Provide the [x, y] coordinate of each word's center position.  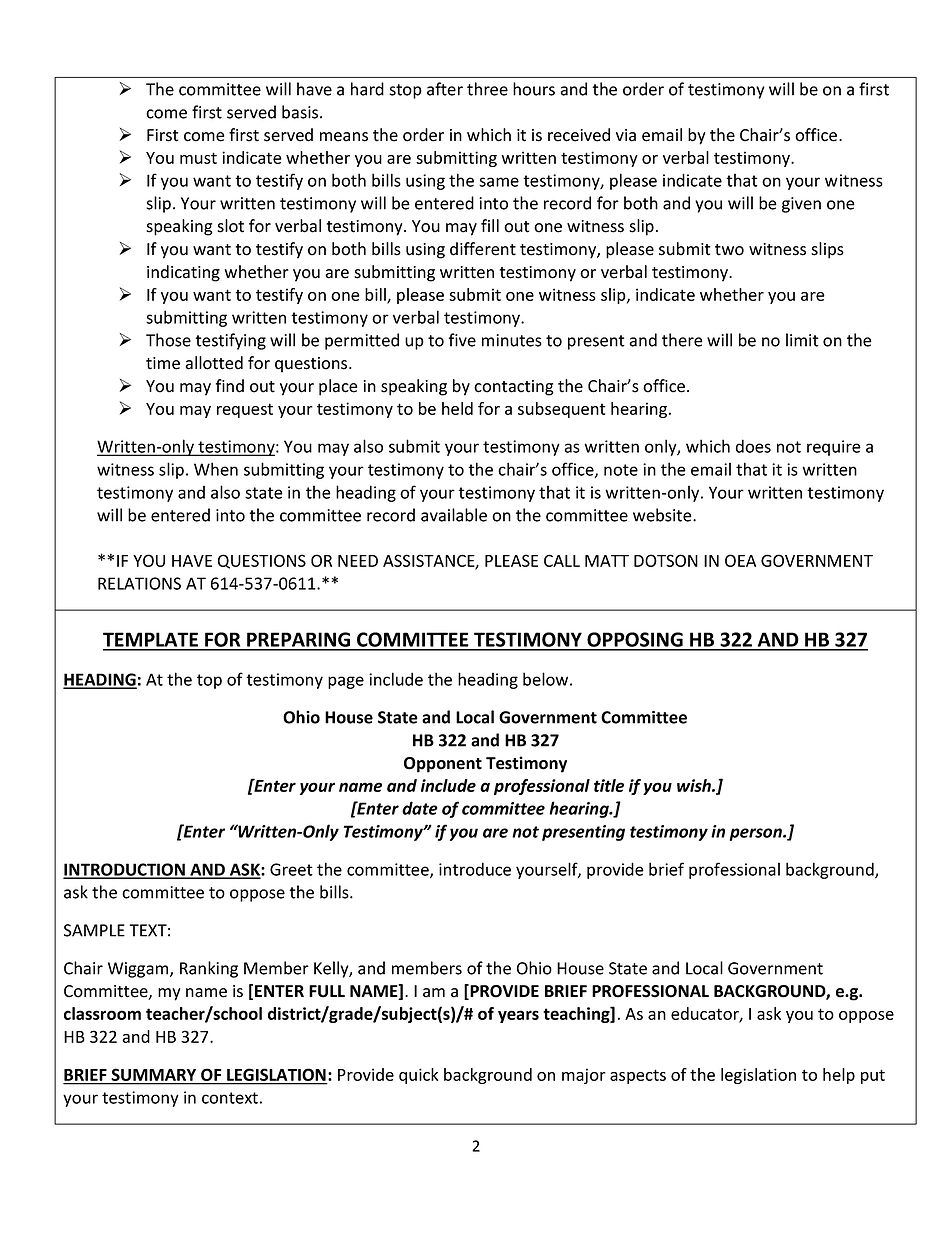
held [457, 408]
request [245, 410]
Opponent [443, 765]
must [198, 158]
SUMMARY [154, 1076]
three [487, 89]
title [609, 785]
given [801, 205]
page [346, 682]
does [753, 446]
